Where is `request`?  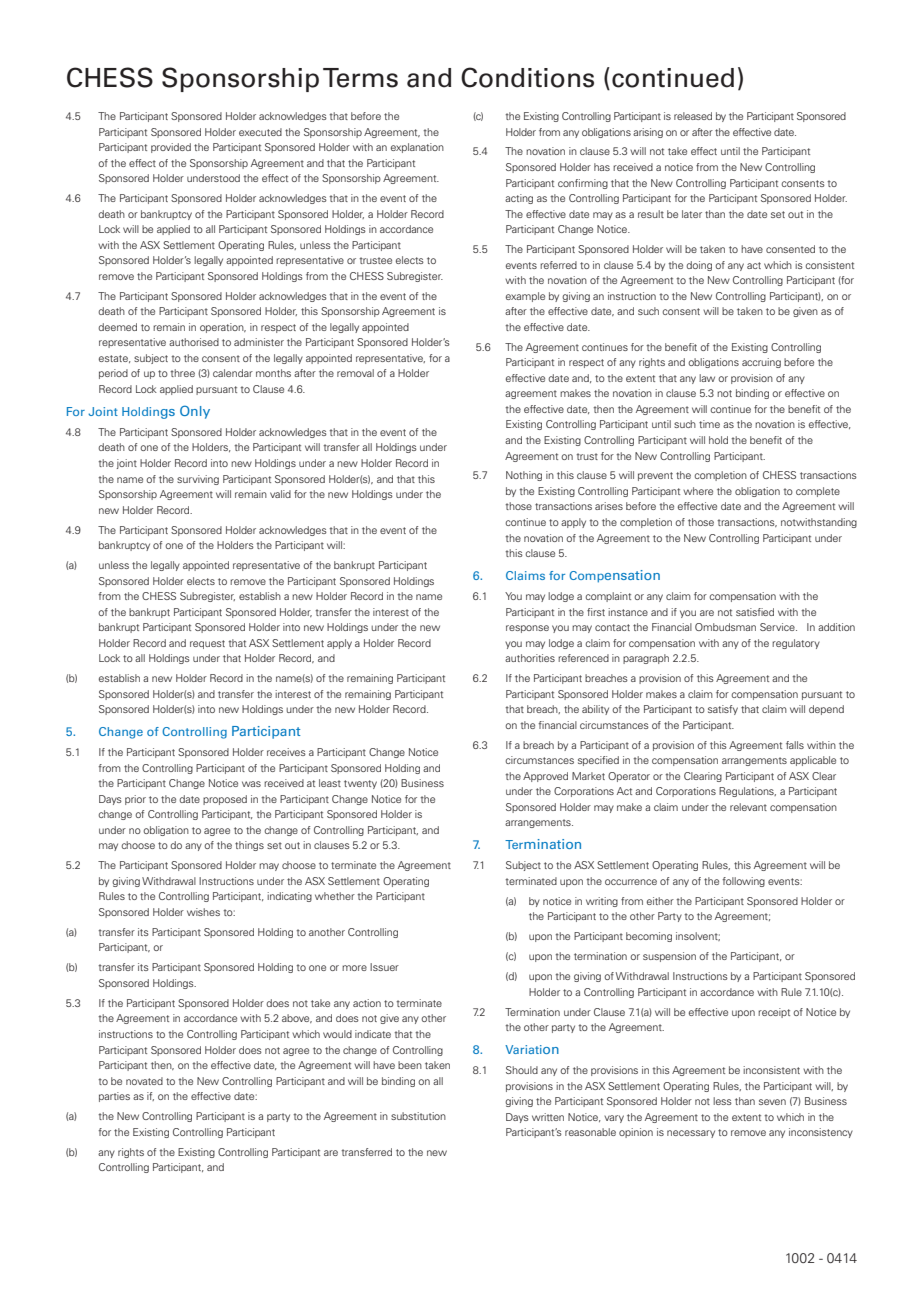 request is located at coordinates (207, 644).
